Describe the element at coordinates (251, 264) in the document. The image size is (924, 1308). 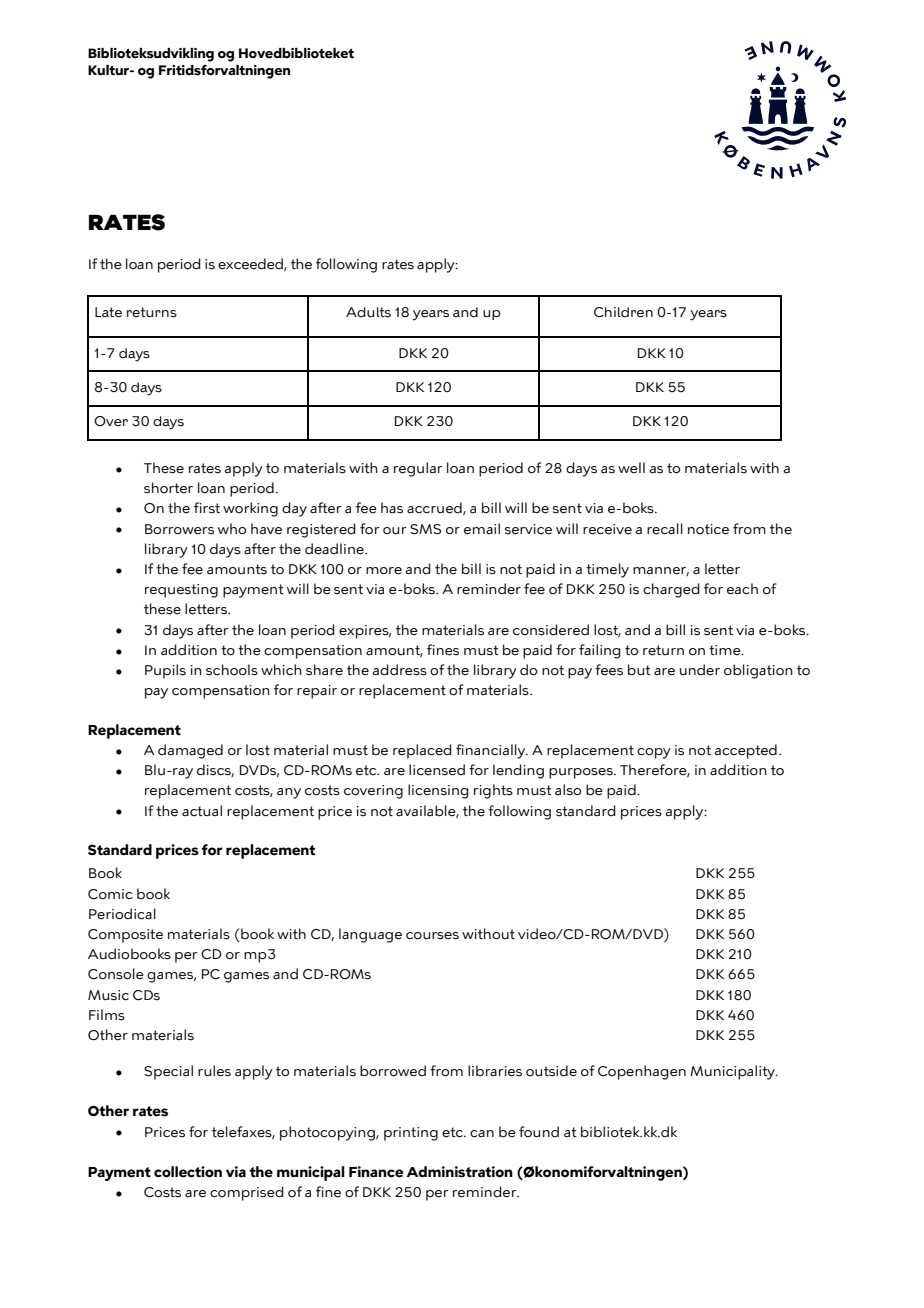
I see `exceeded` at that location.
